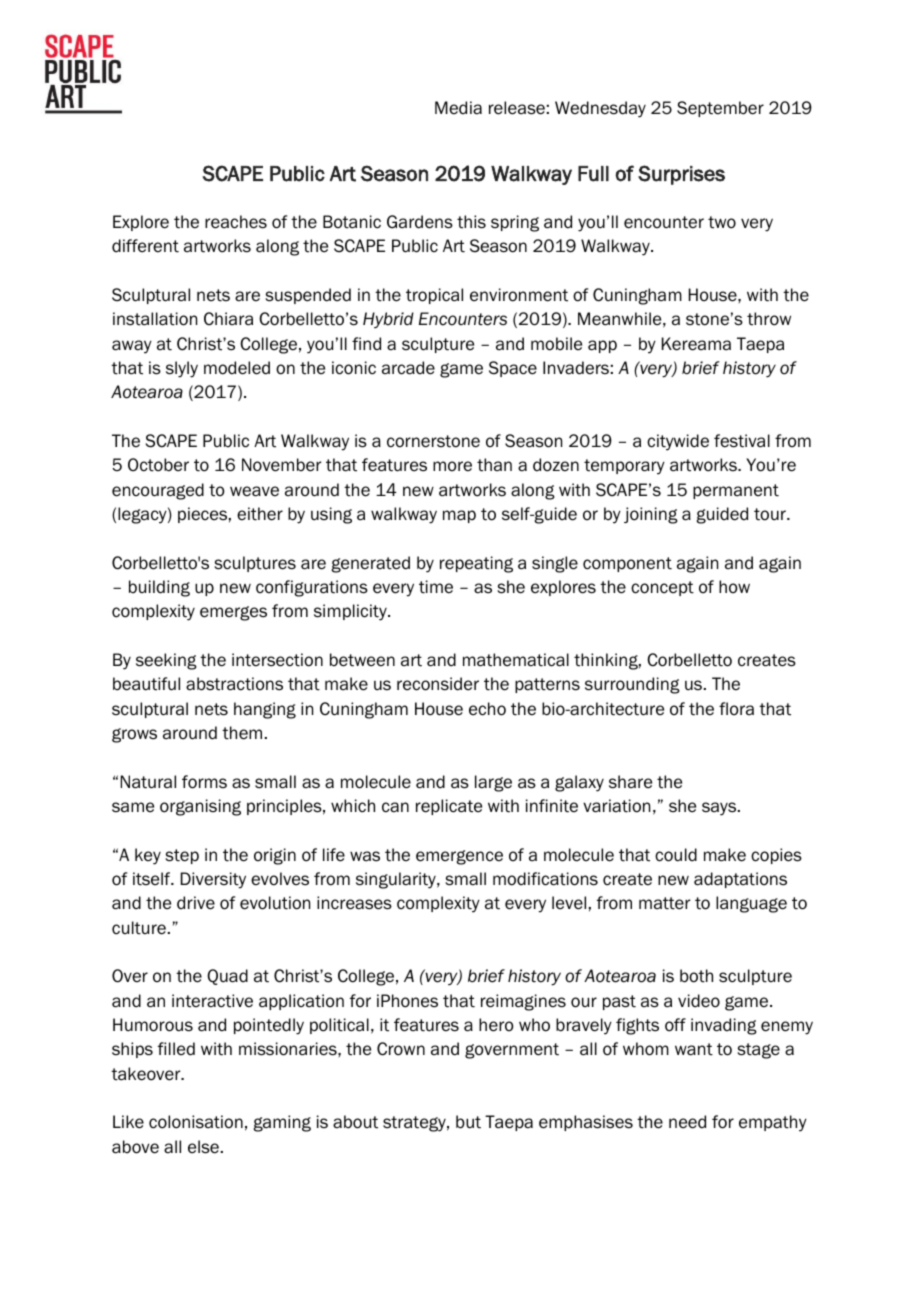 This document has width=924, height=1309. I want to click on emerges, so click(233, 613).
